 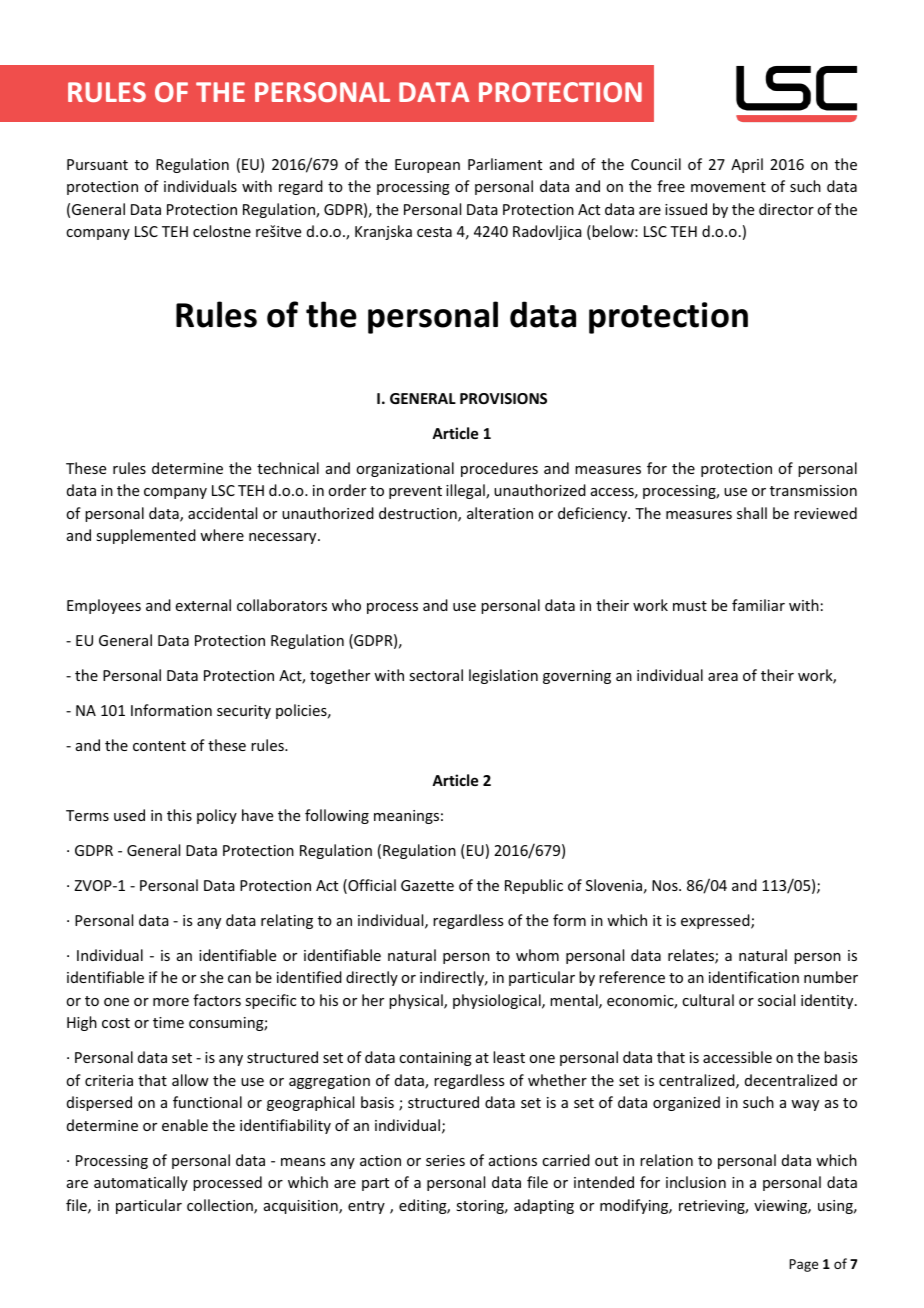 I want to click on movement, so click(x=728, y=187).
